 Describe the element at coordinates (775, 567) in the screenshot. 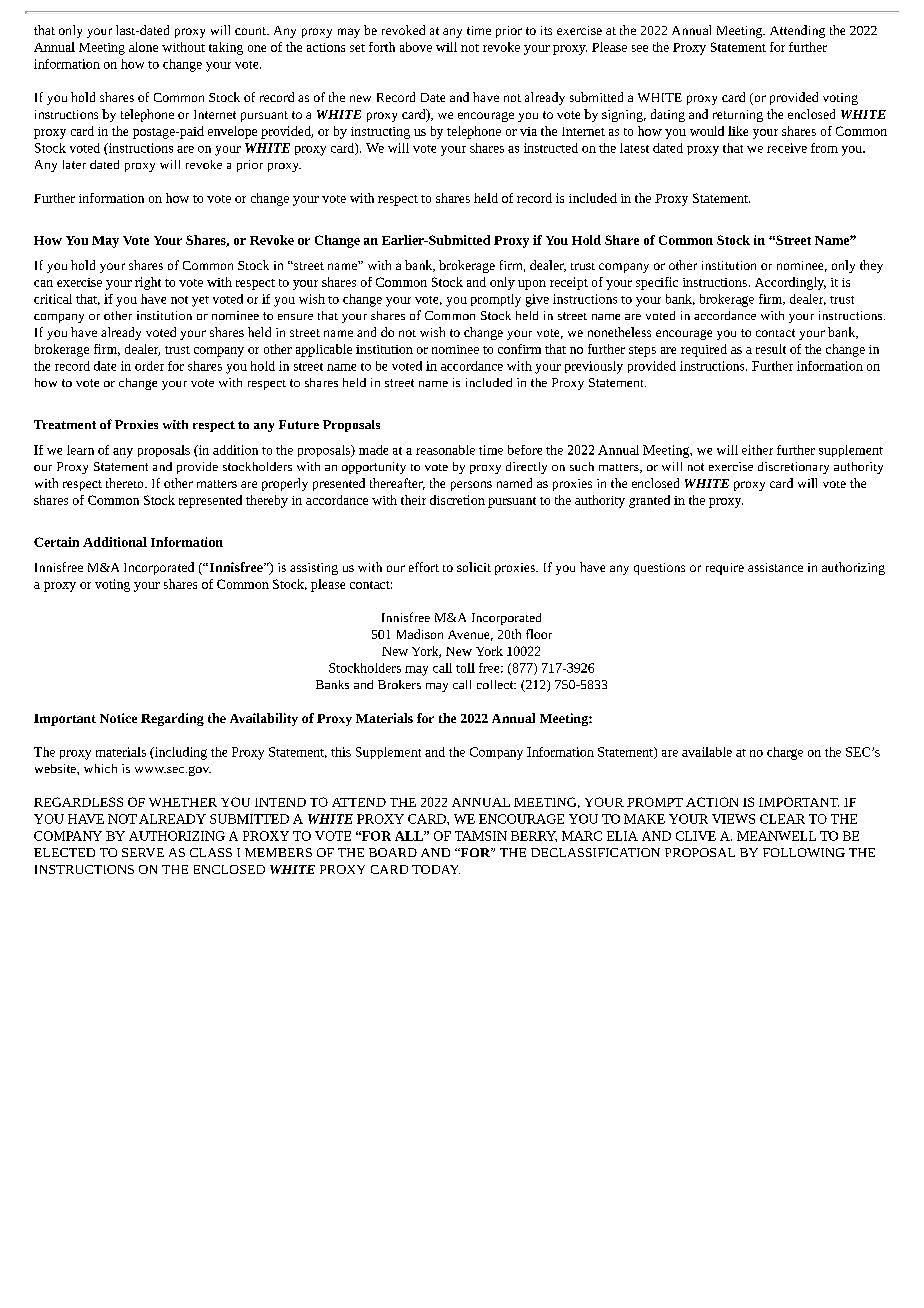

I see `assistance` at that location.
